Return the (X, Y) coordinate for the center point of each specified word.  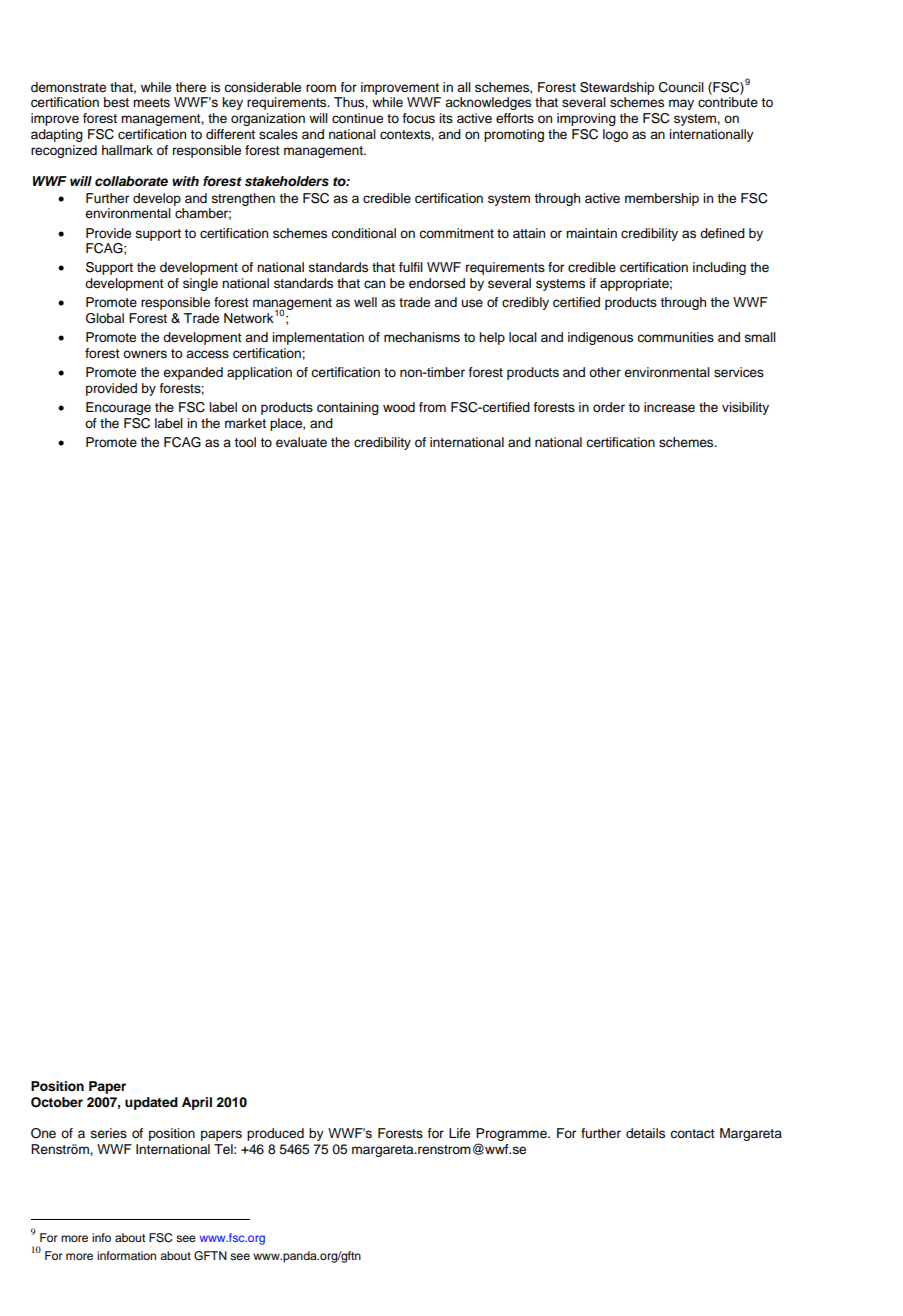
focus (418, 118)
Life (459, 1133)
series (109, 1133)
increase (669, 407)
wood (399, 407)
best (116, 102)
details (645, 1133)
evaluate (301, 442)
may (681, 104)
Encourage (118, 408)
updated (151, 1103)
